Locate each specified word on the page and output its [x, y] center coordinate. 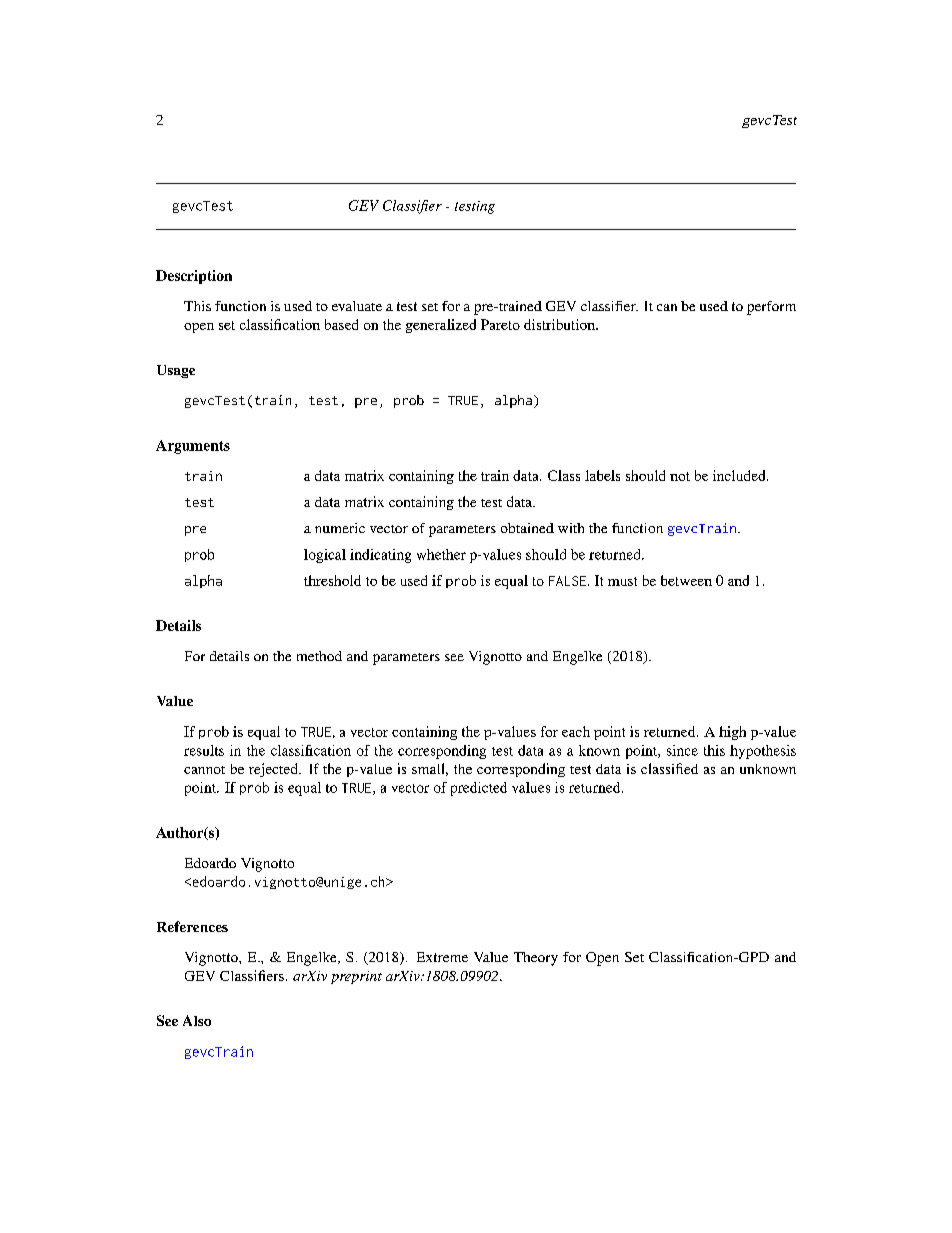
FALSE [567, 581]
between [686, 580]
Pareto [500, 324]
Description [194, 277]
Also [197, 1020]
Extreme [442, 957]
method [319, 656]
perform [771, 308]
